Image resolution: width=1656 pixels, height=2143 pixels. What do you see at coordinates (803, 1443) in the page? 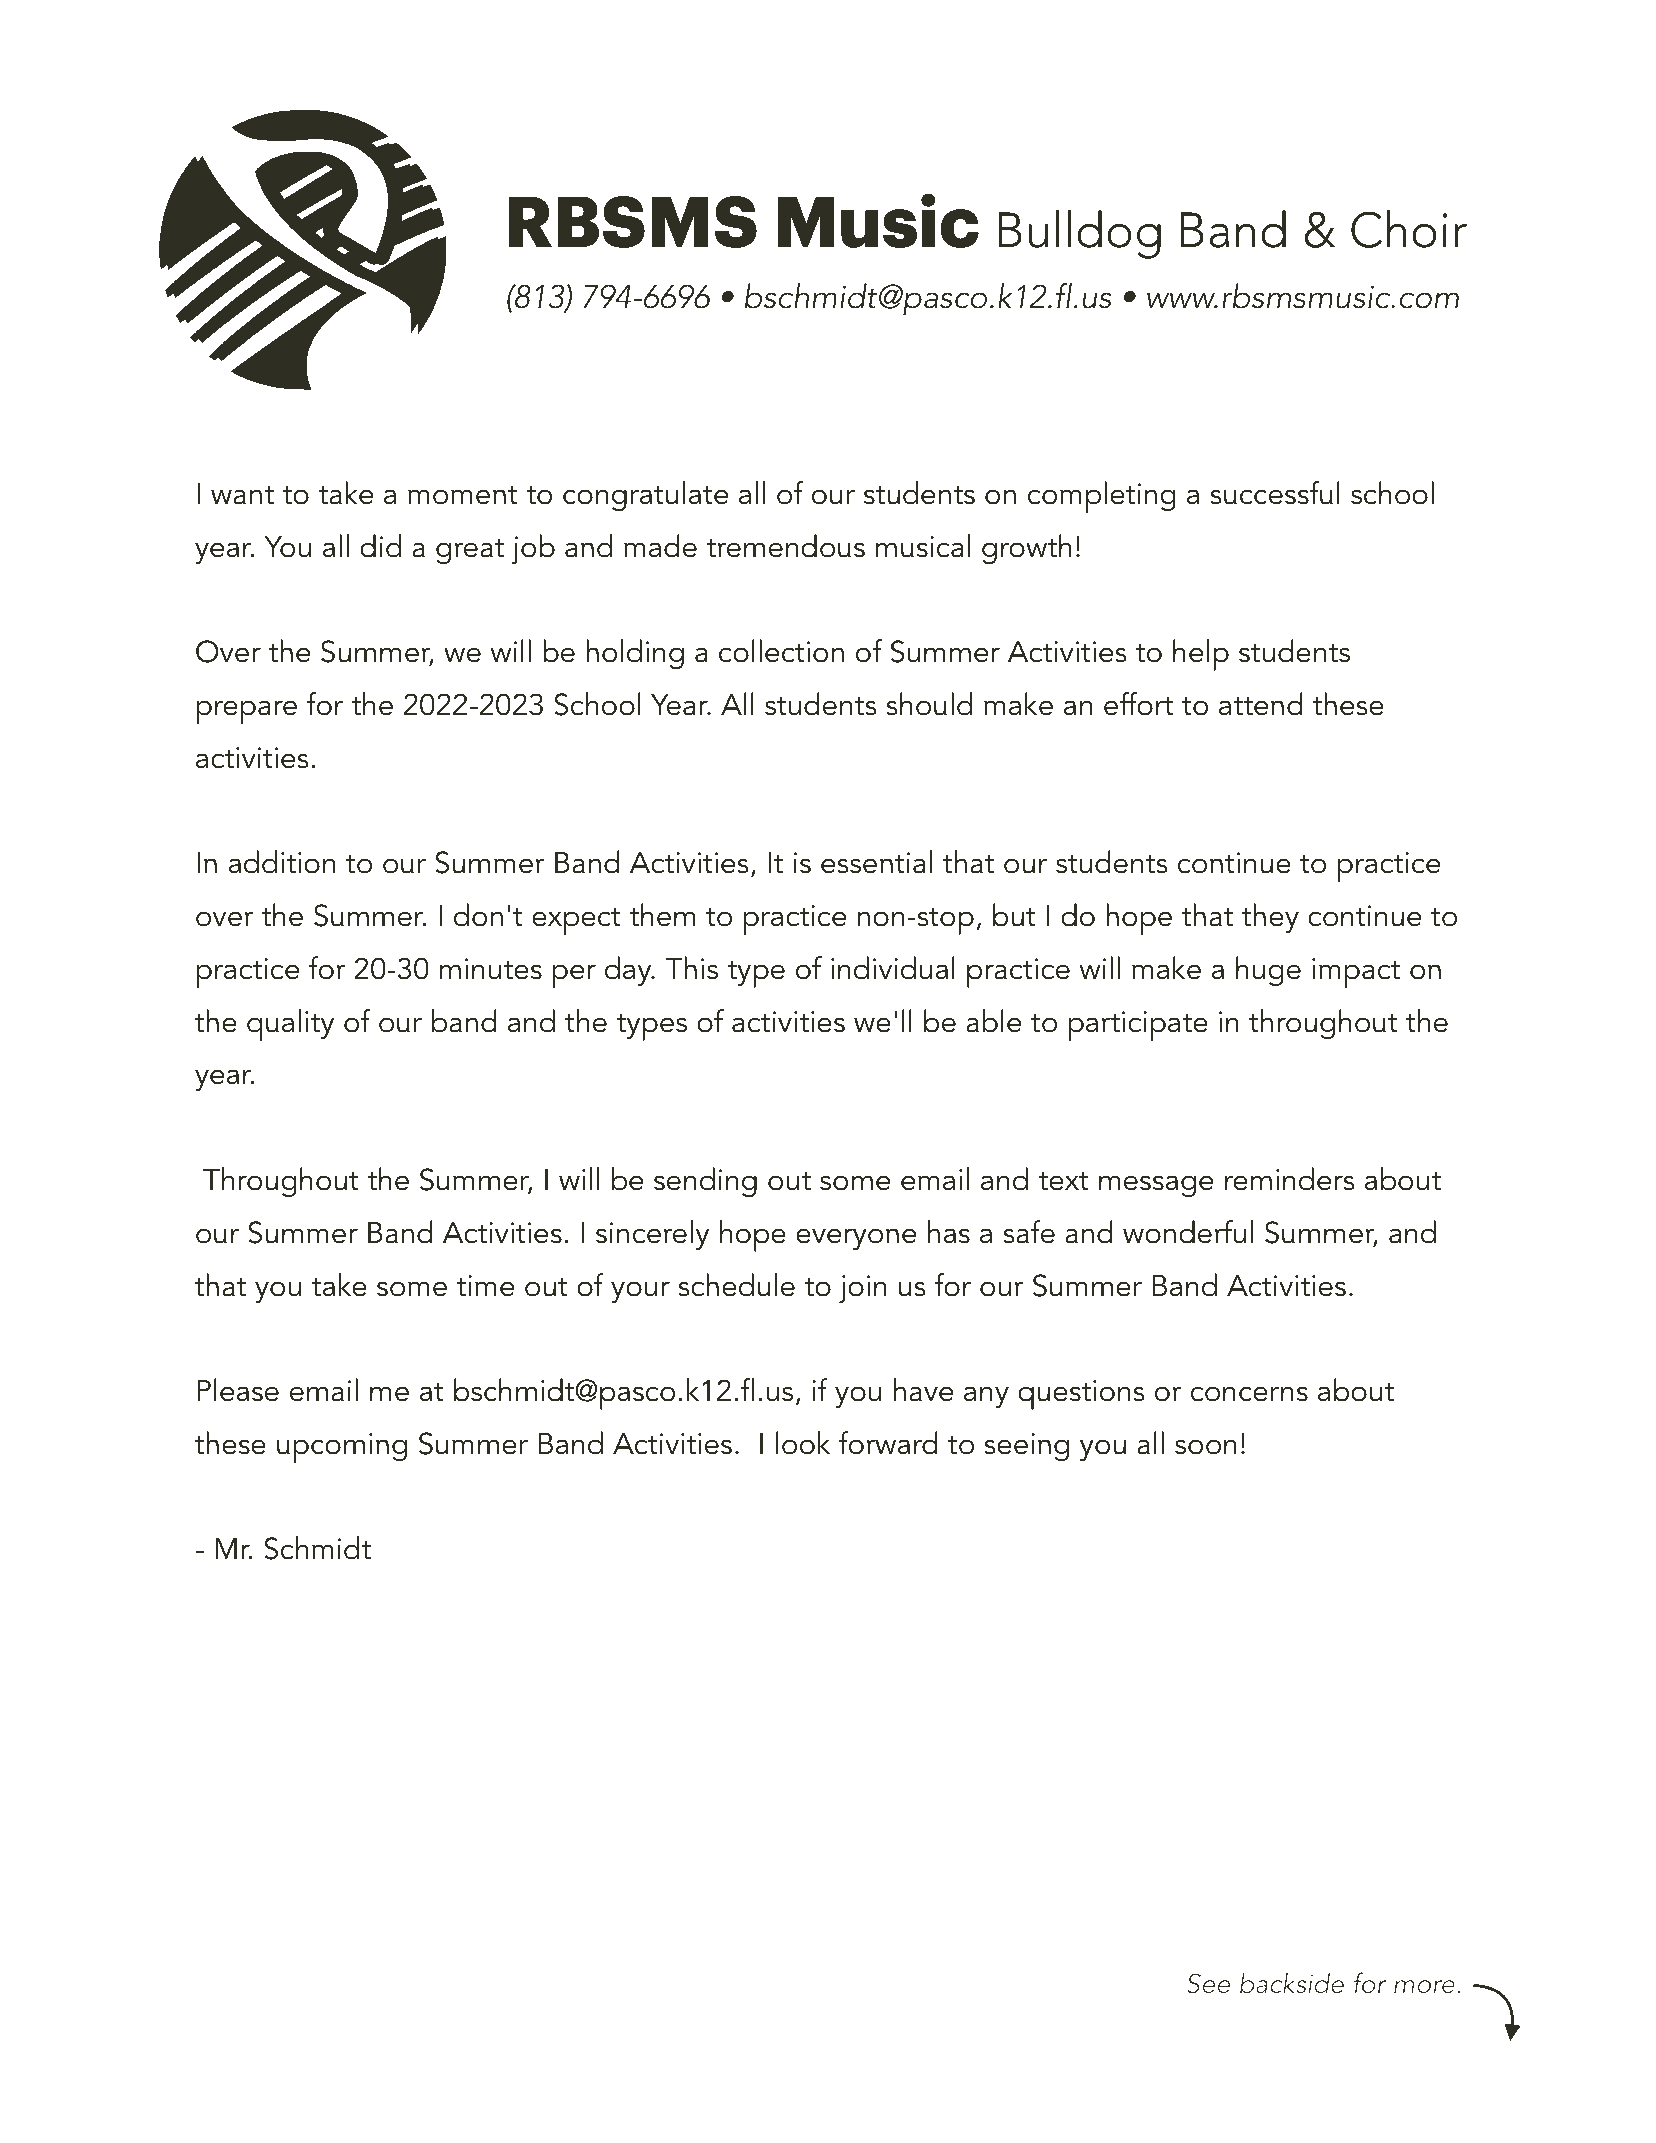
I see `look` at bounding box center [803, 1443].
